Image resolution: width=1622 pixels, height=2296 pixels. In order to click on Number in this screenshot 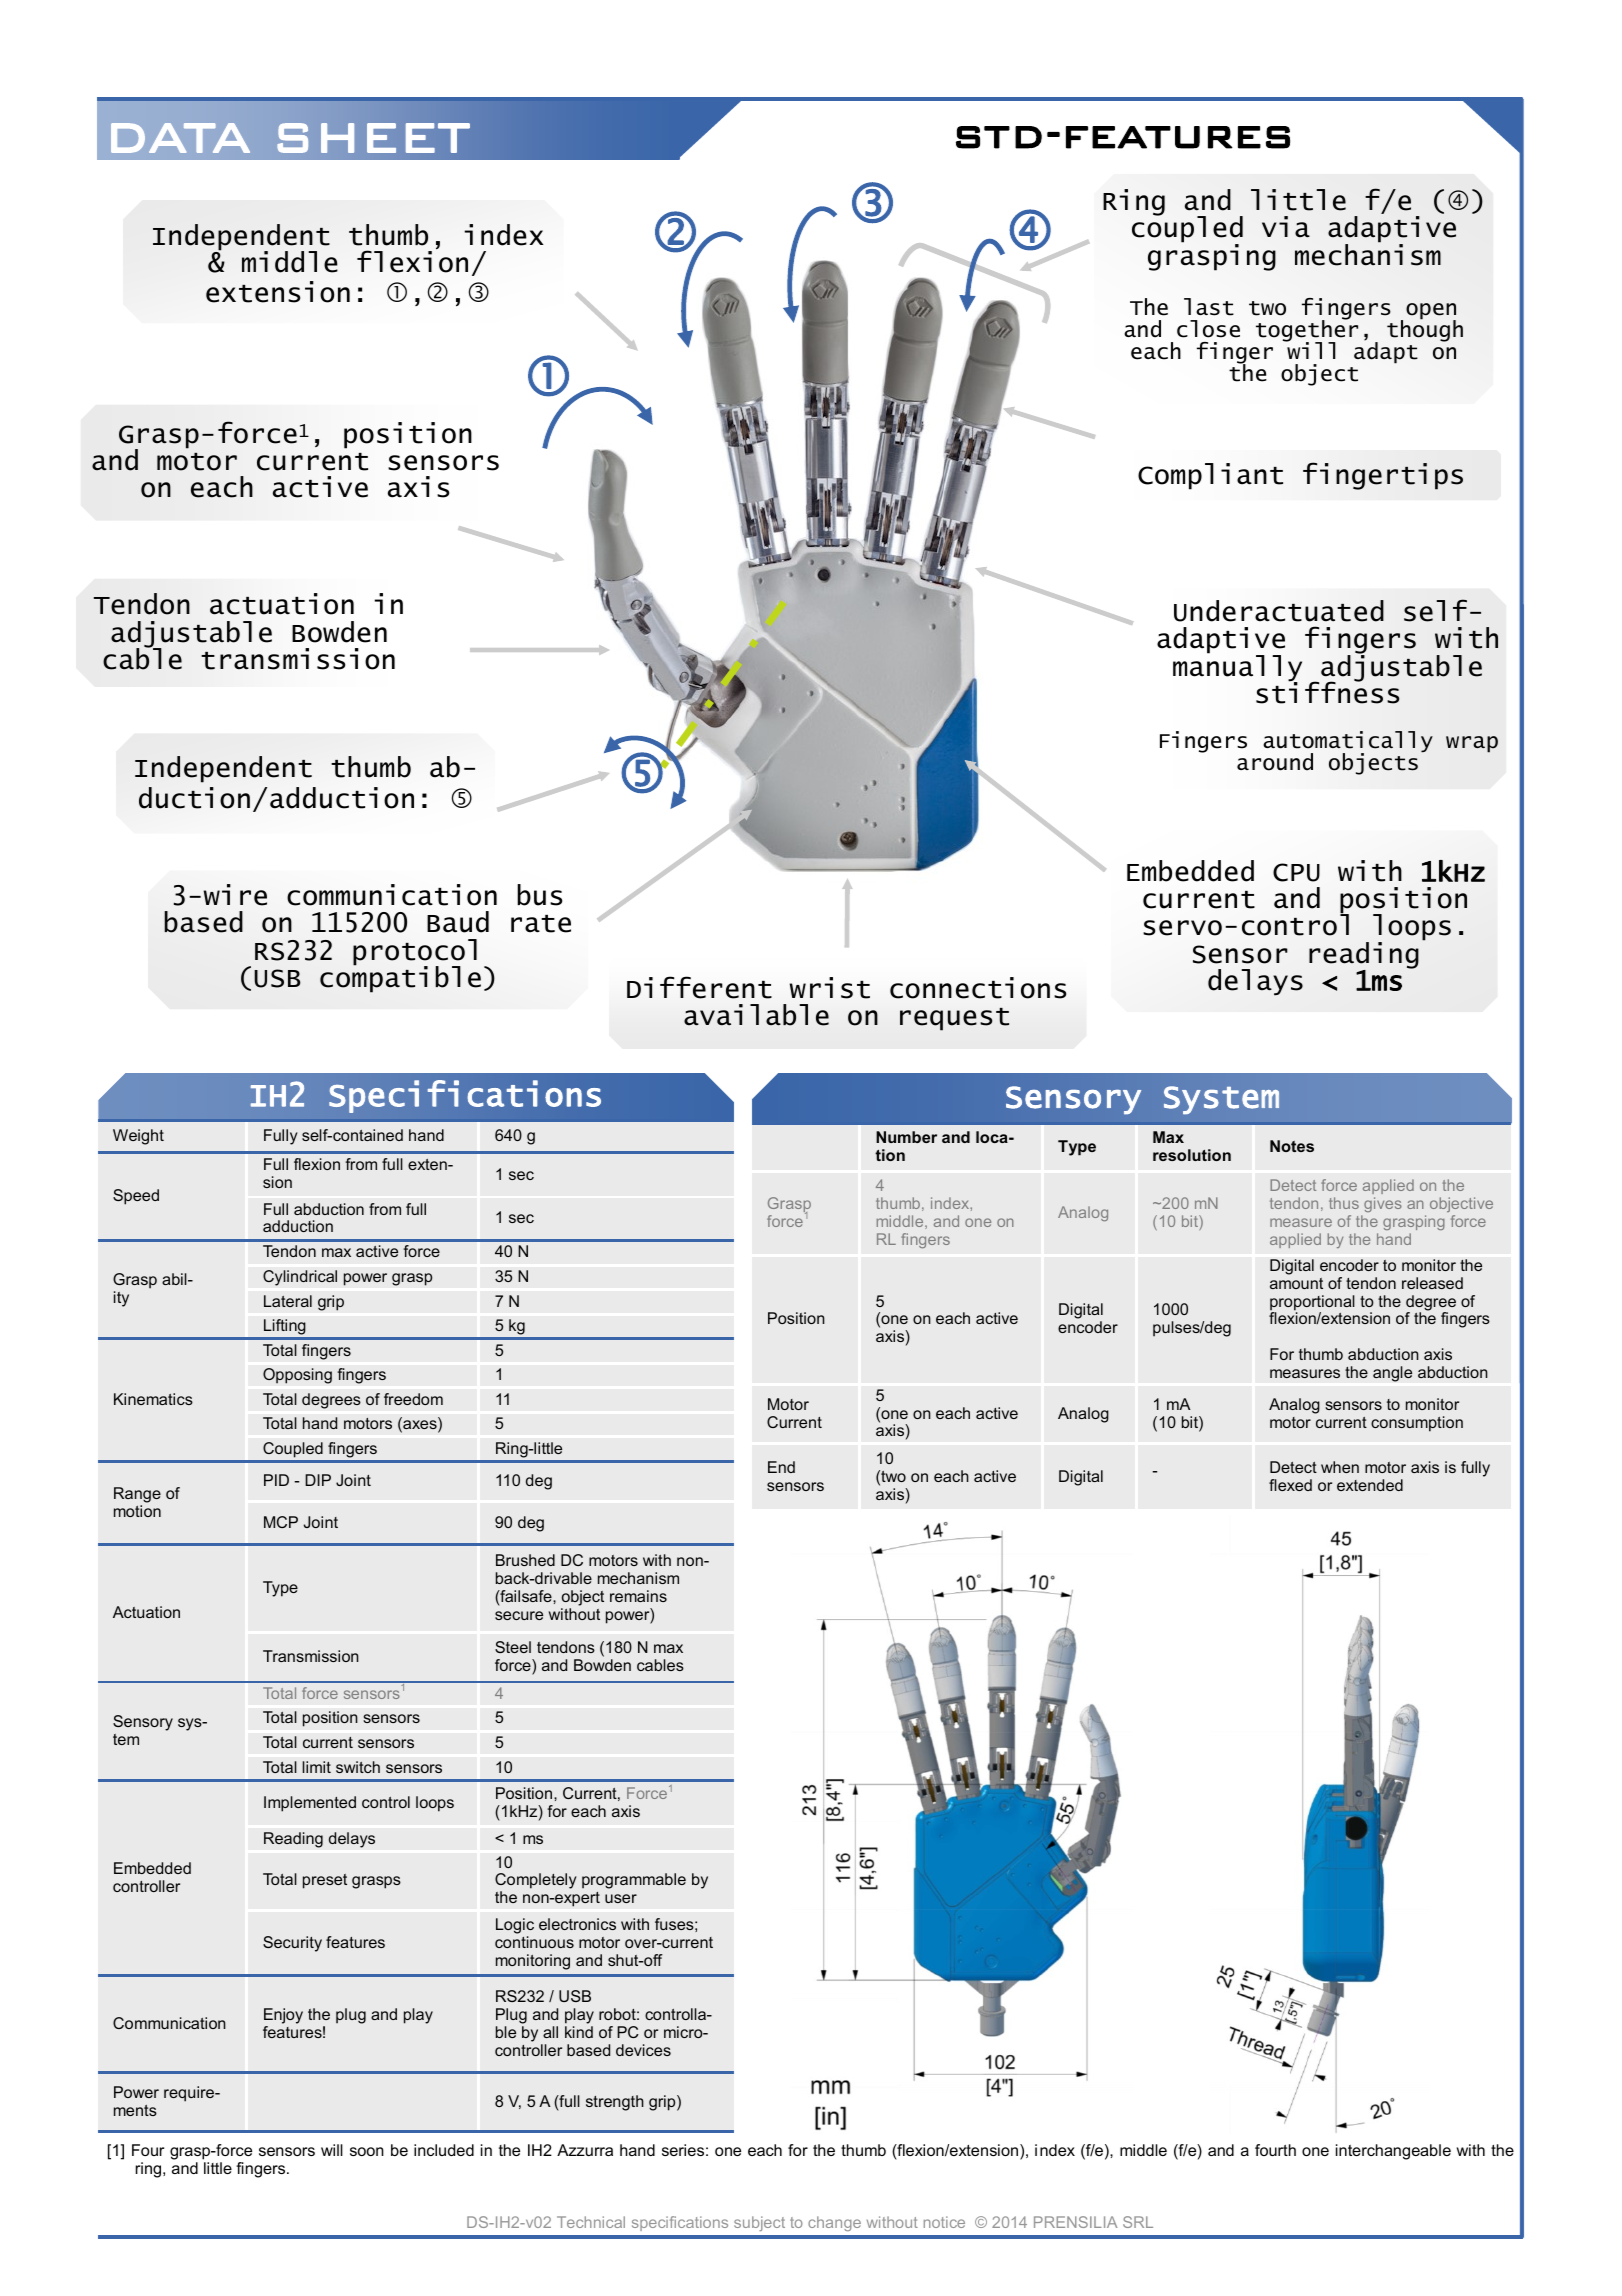, I will do `click(906, 1137)`.
